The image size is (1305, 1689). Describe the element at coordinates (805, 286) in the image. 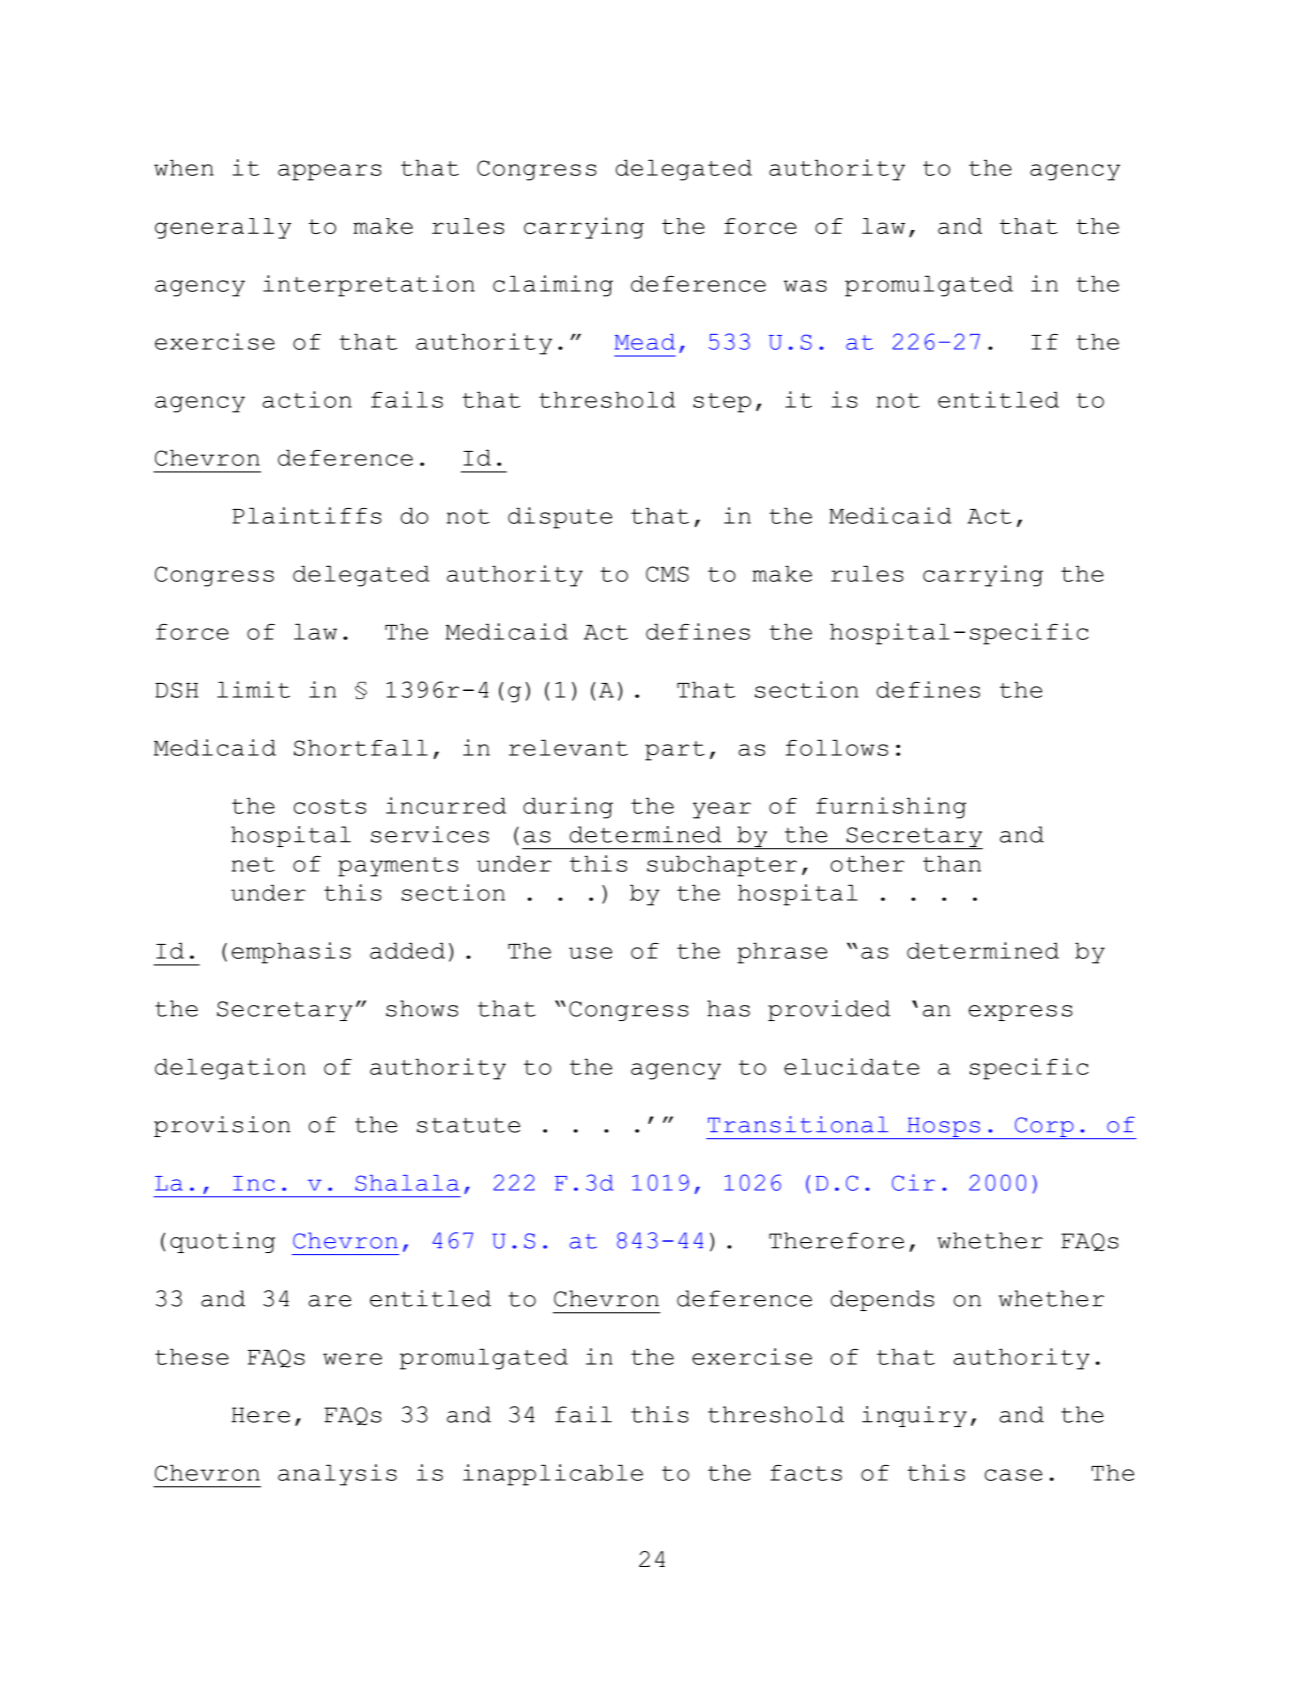

I see `was` at that location.
